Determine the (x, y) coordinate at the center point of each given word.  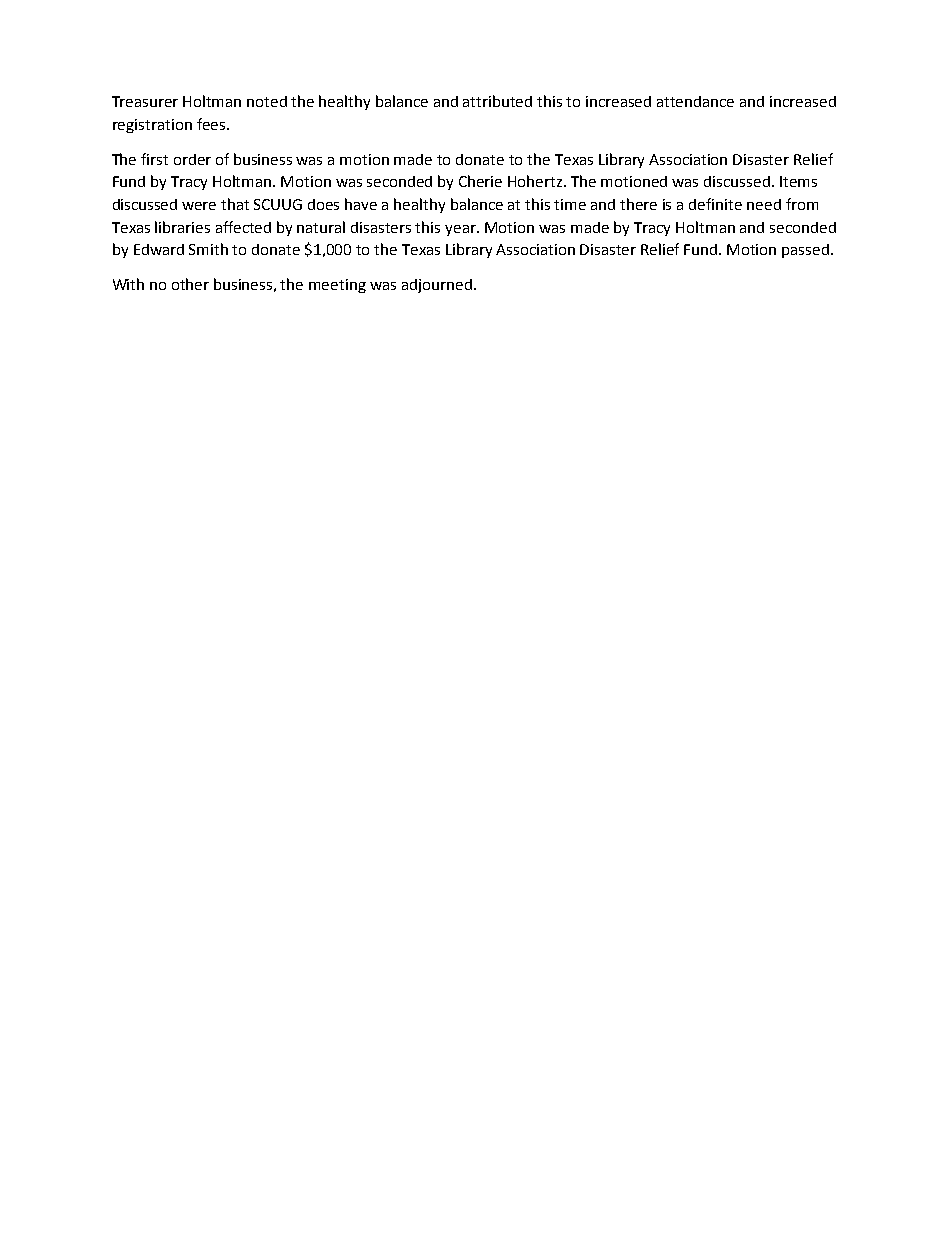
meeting (337, 286)
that (235, 204)
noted (267, 101)
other (190, 284)
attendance (695, 101)
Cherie (480, 181)
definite (715, 204)
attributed (497, 101)
